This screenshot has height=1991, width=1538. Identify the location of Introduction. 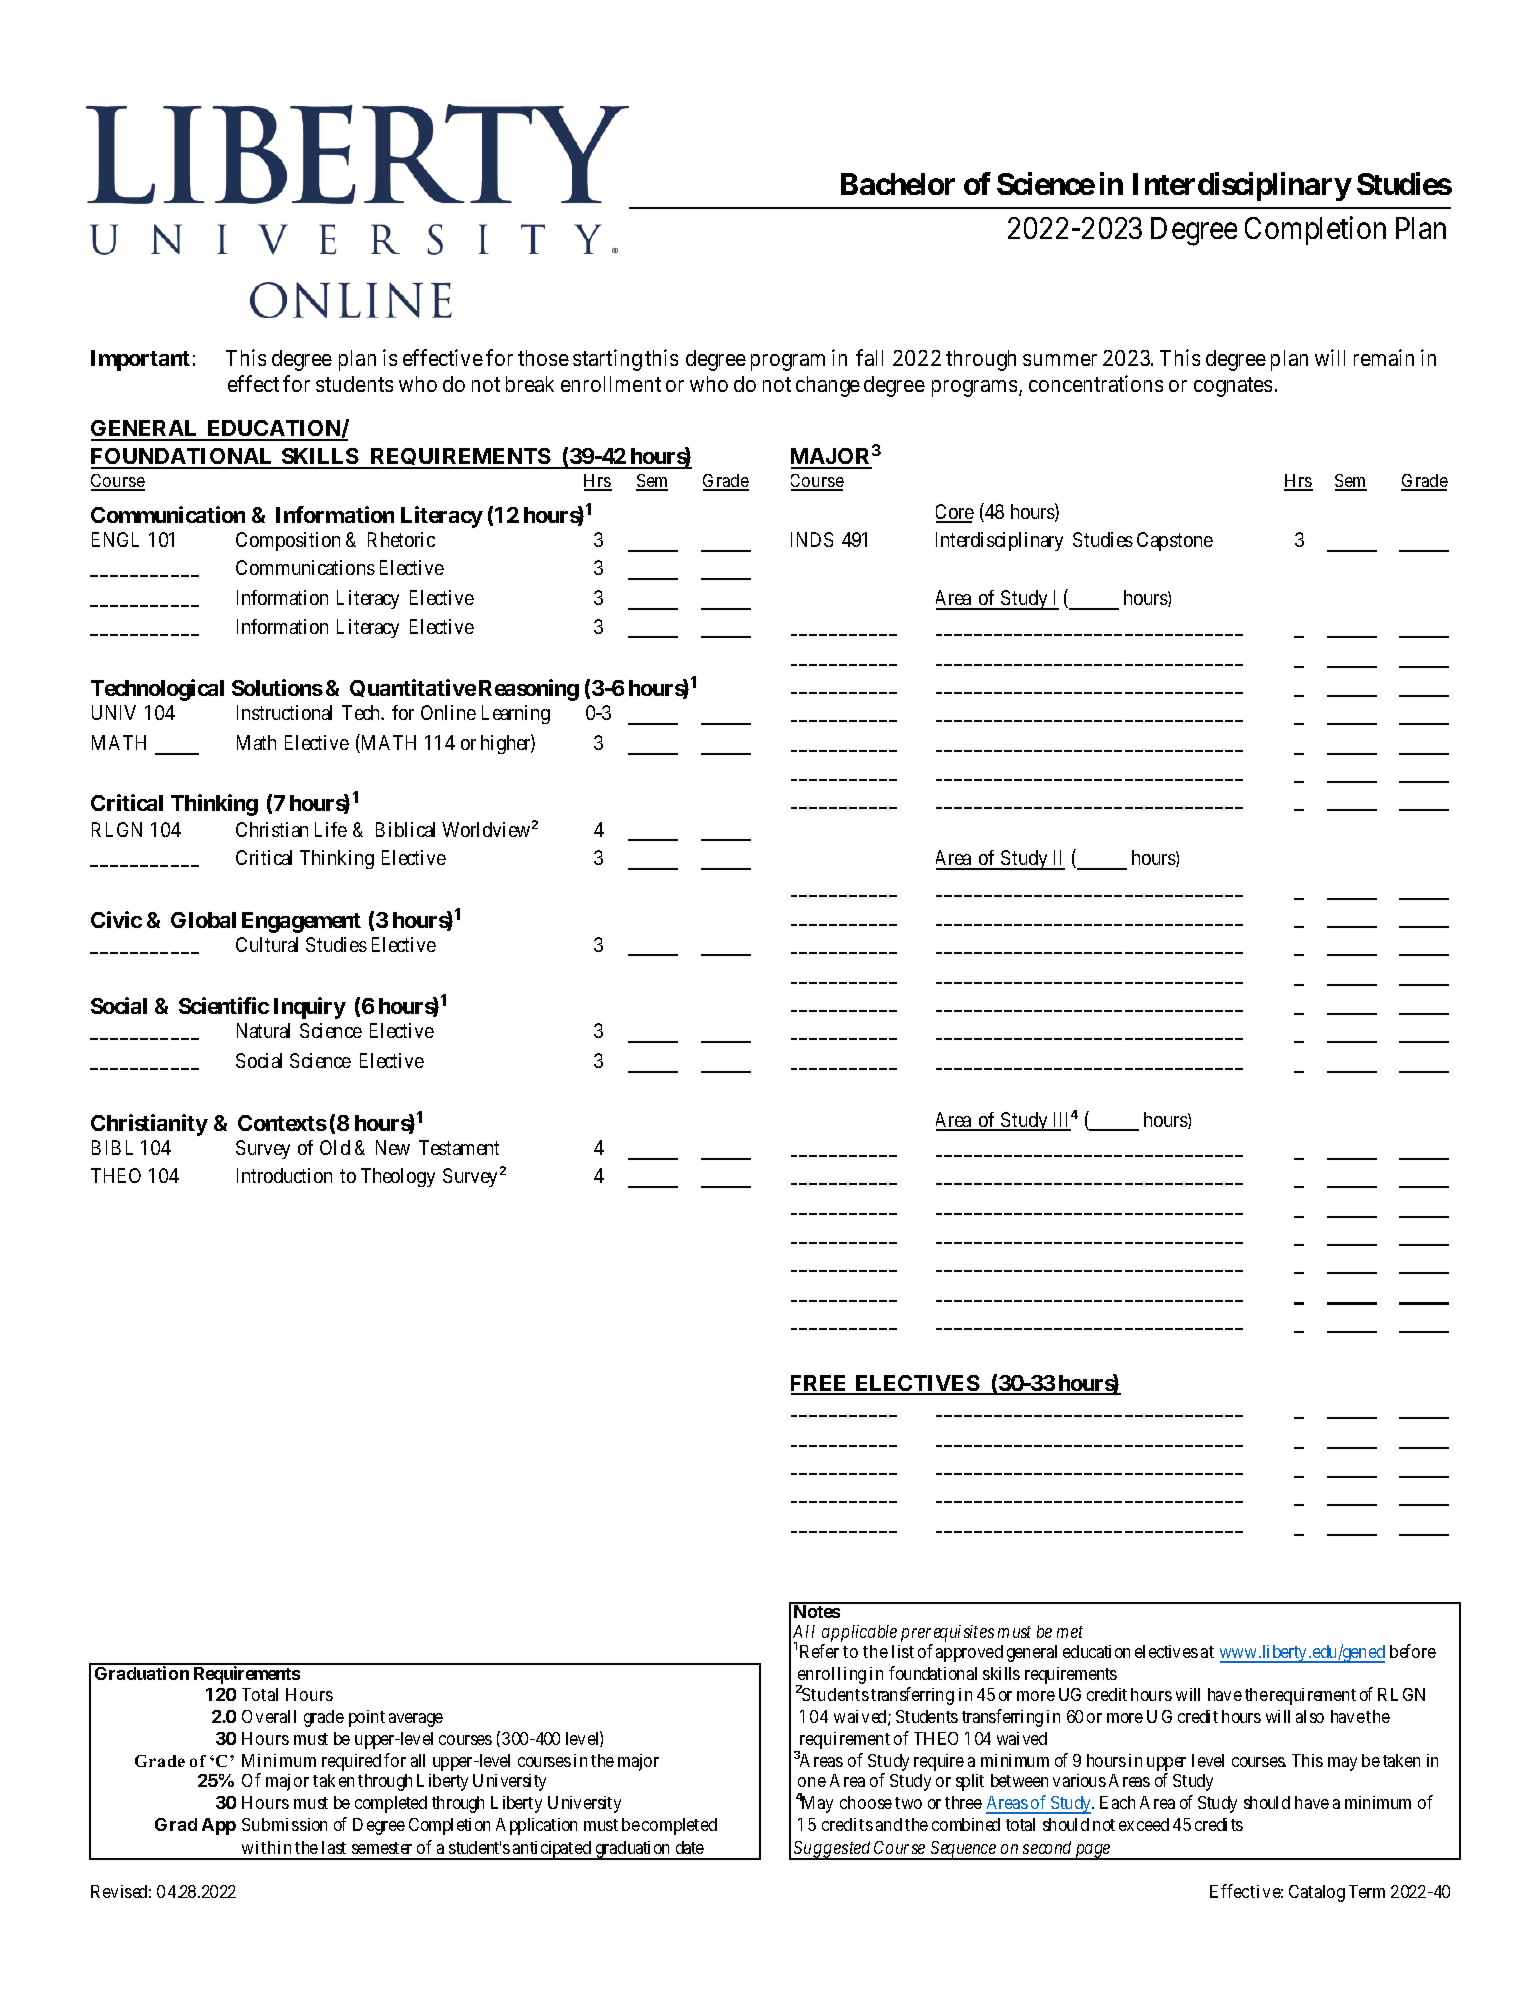
(284, 1175).
